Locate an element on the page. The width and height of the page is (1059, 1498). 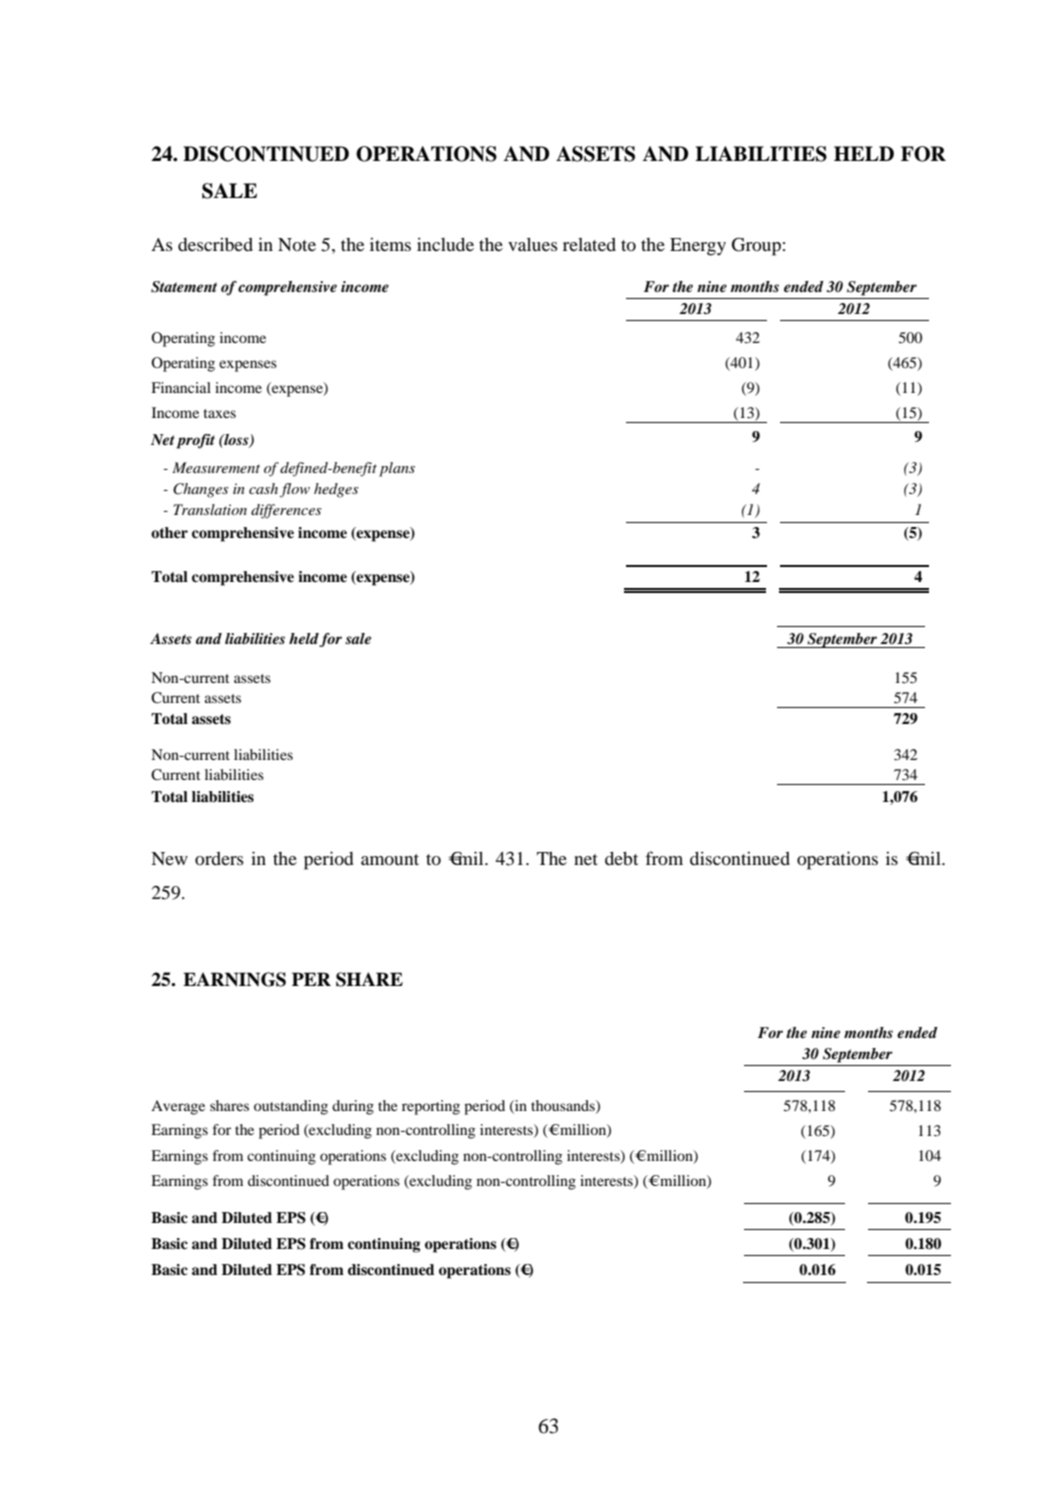
Energy is located at coordinates (698, 247).
